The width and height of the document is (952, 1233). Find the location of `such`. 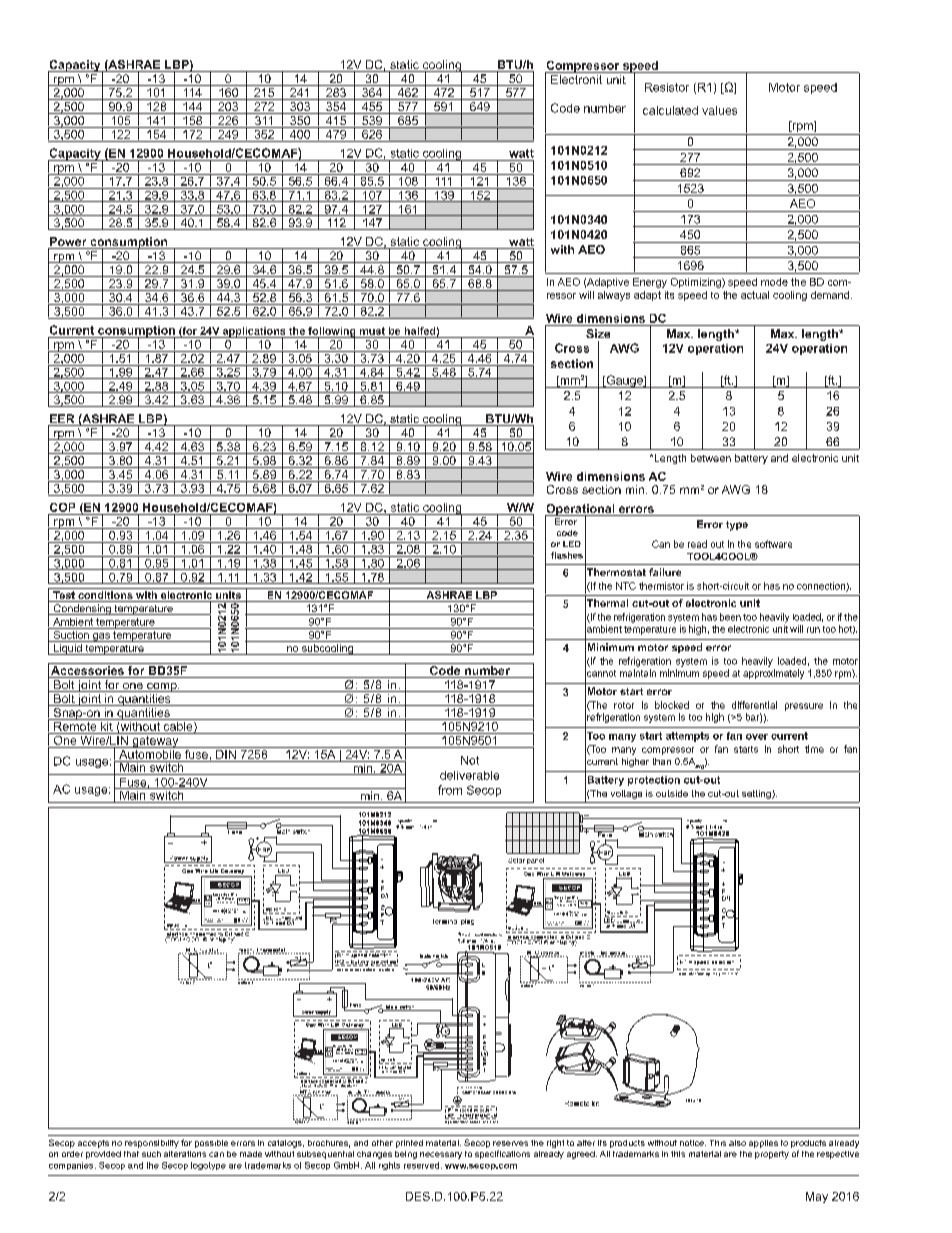

such is located at coordinates (151, 1154).
